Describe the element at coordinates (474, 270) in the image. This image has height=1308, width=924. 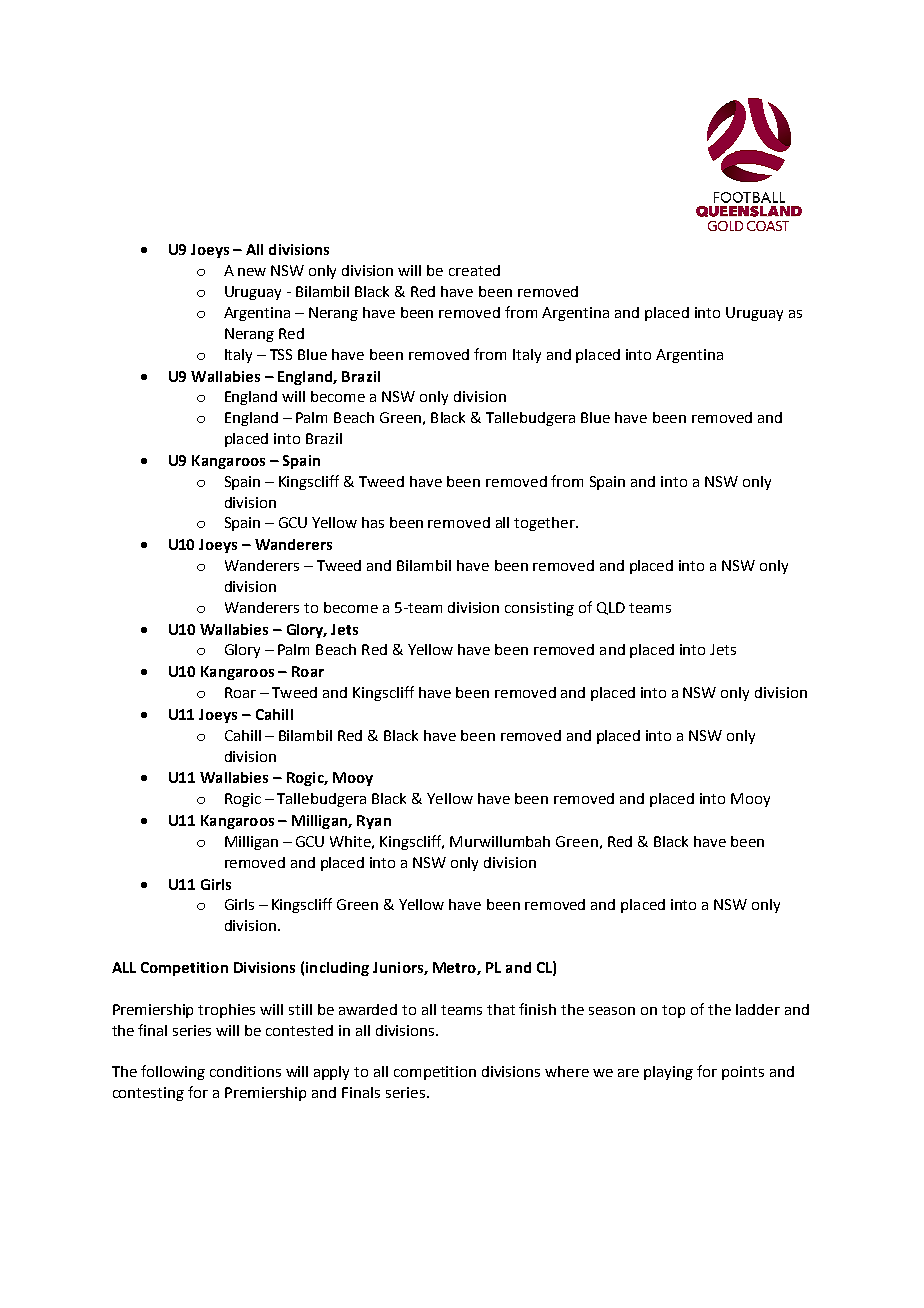
I see `created` at that location.
